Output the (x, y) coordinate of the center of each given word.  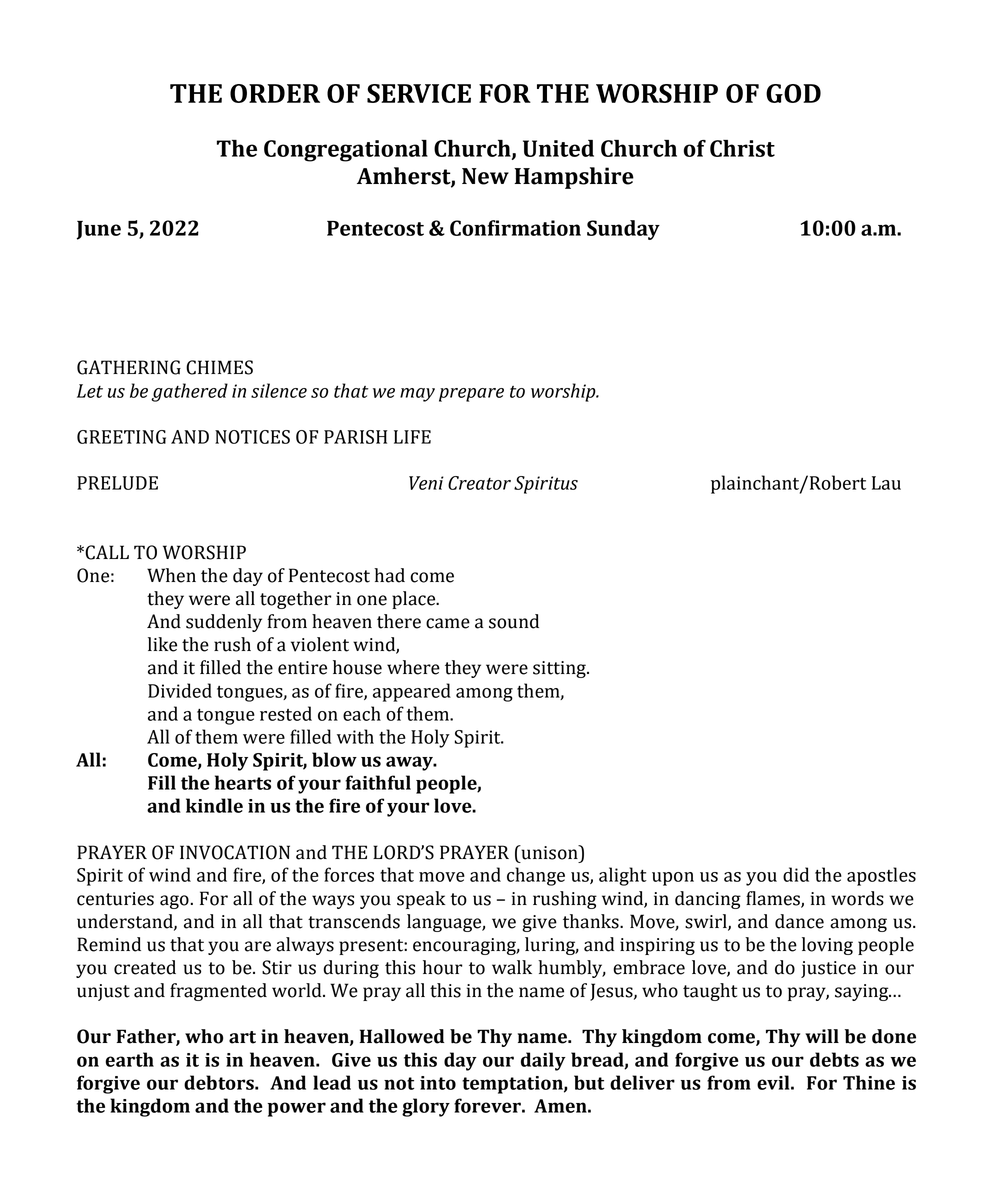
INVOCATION (235, 852)
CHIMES (219, 367)
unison (549, 852)
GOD (793, 93)
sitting (560, 669)
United (558, 148)
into (438, 1083)
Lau (886, 483)
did (796, 874)
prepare (471, 395)
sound (514, 621)
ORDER (275, 93)
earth (129, 1059)
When (171, 575)
